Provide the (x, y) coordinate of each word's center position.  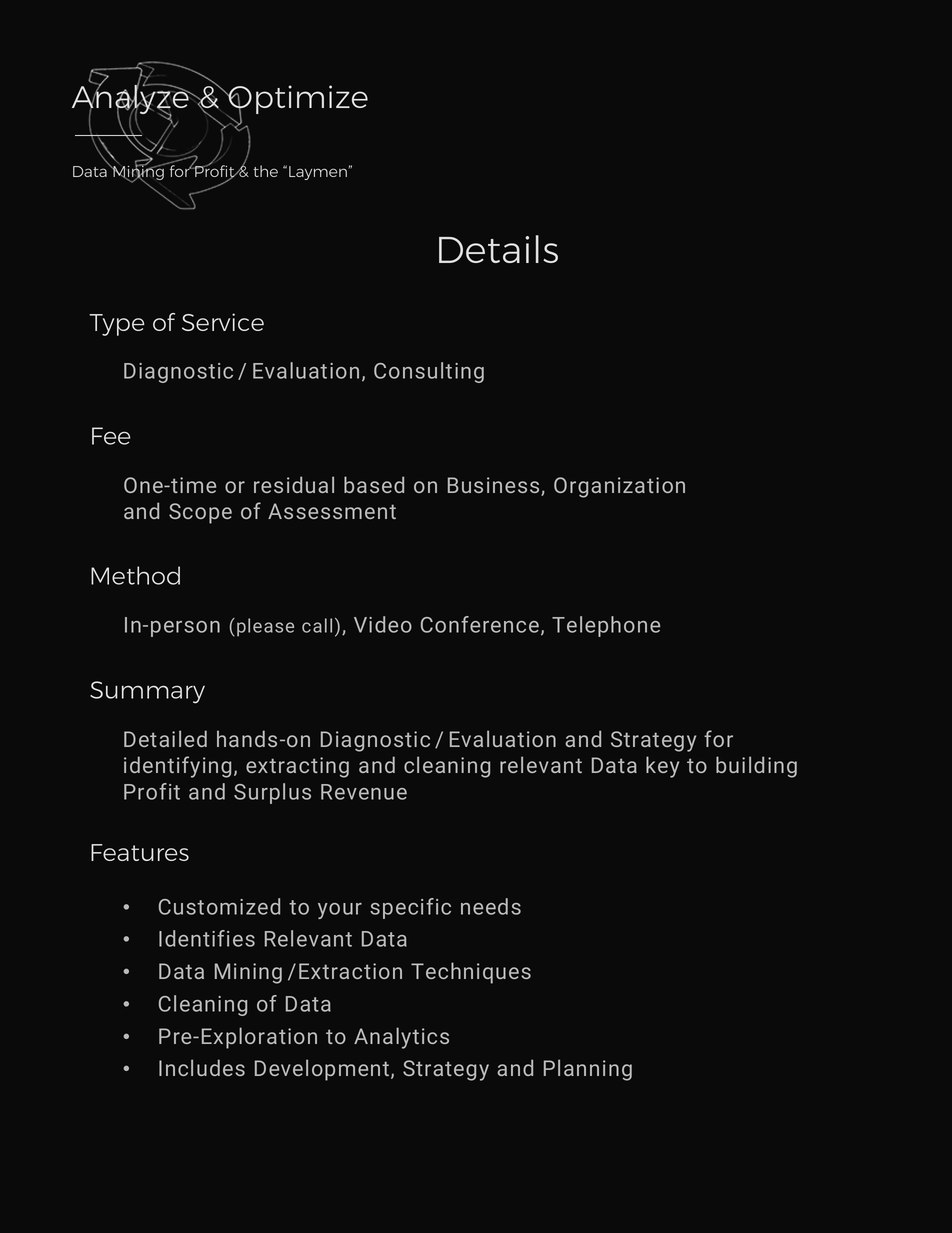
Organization (619, 487)
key (662, 767)
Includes (202, 1067)
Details (498, 249)
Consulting (429, 372)
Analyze (132, 100)
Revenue (364, 792)
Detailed (165, 738)
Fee (111, 436)
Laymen (318, 173)
